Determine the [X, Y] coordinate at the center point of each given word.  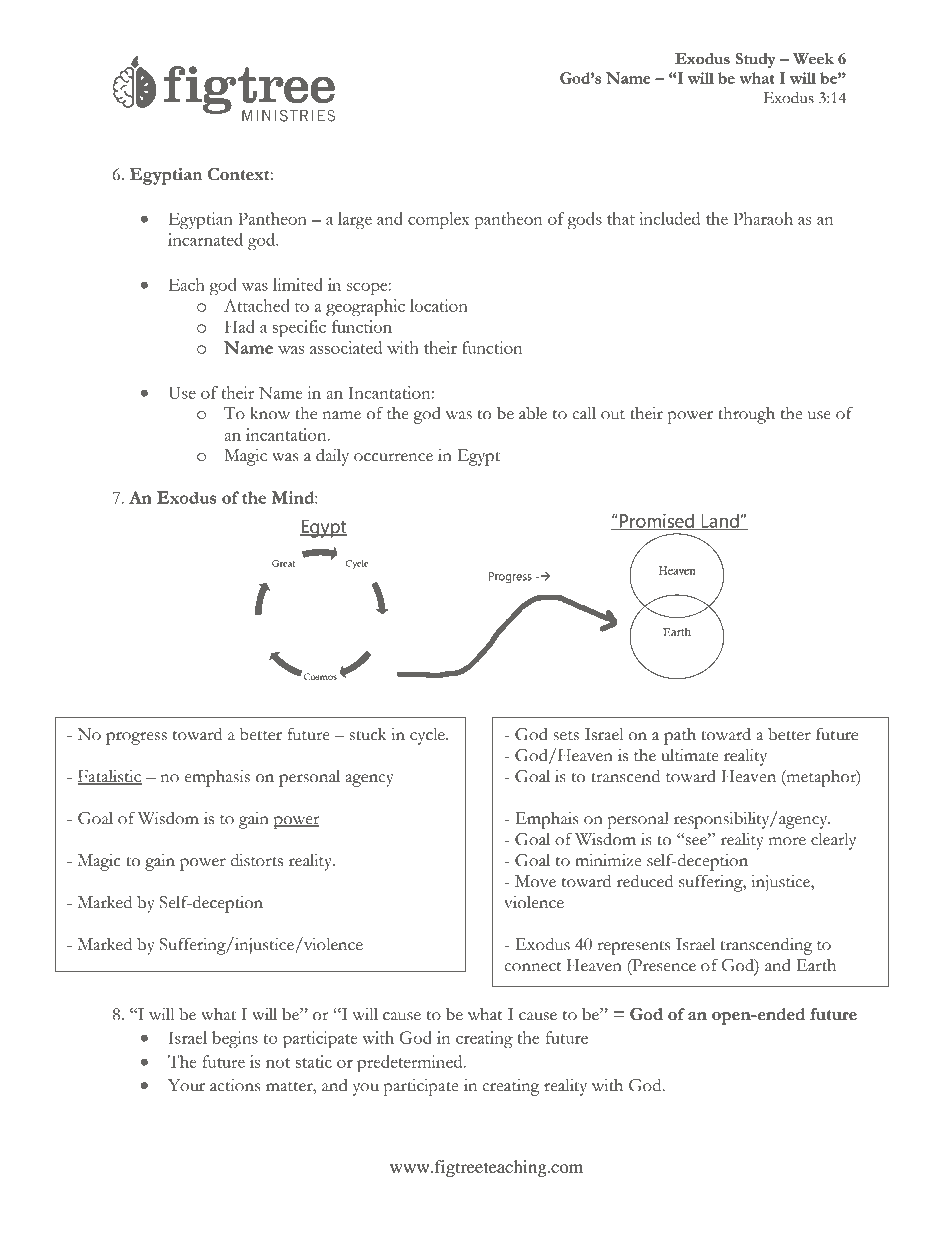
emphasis [217, 778]
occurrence [393, 457]
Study [755, 60]
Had [240, 326]
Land [720, 521]
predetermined [411, 1063]
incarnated [205, 239]
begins [235, 1039]
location [439, 305]
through [746, 415]
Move [535, 881]
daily [332, 457]
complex [438, 220]
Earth [816, 965]
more [787, 841]
